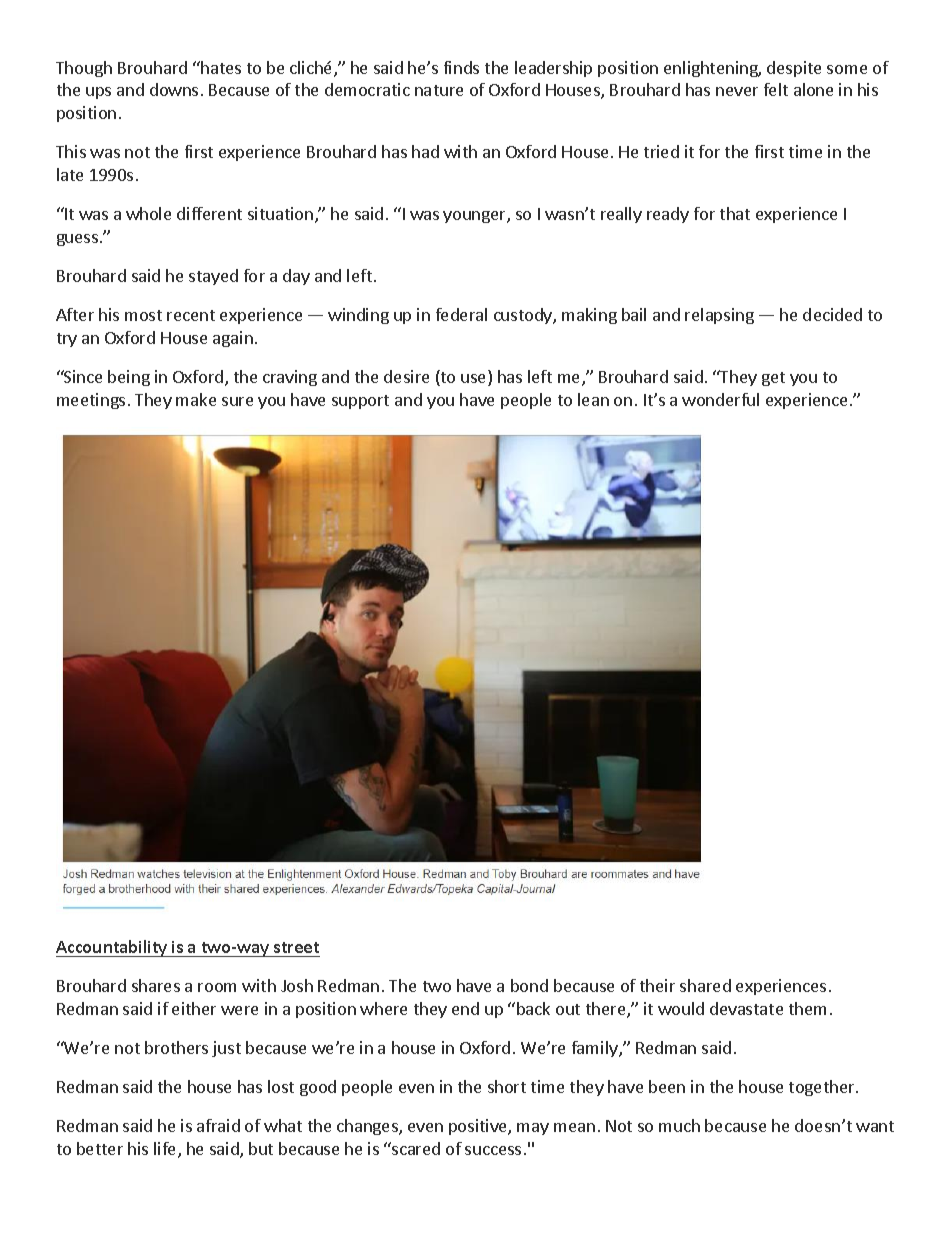  Describe the element at coordinates (166, 1150) in the page. I see `life` at that location.
